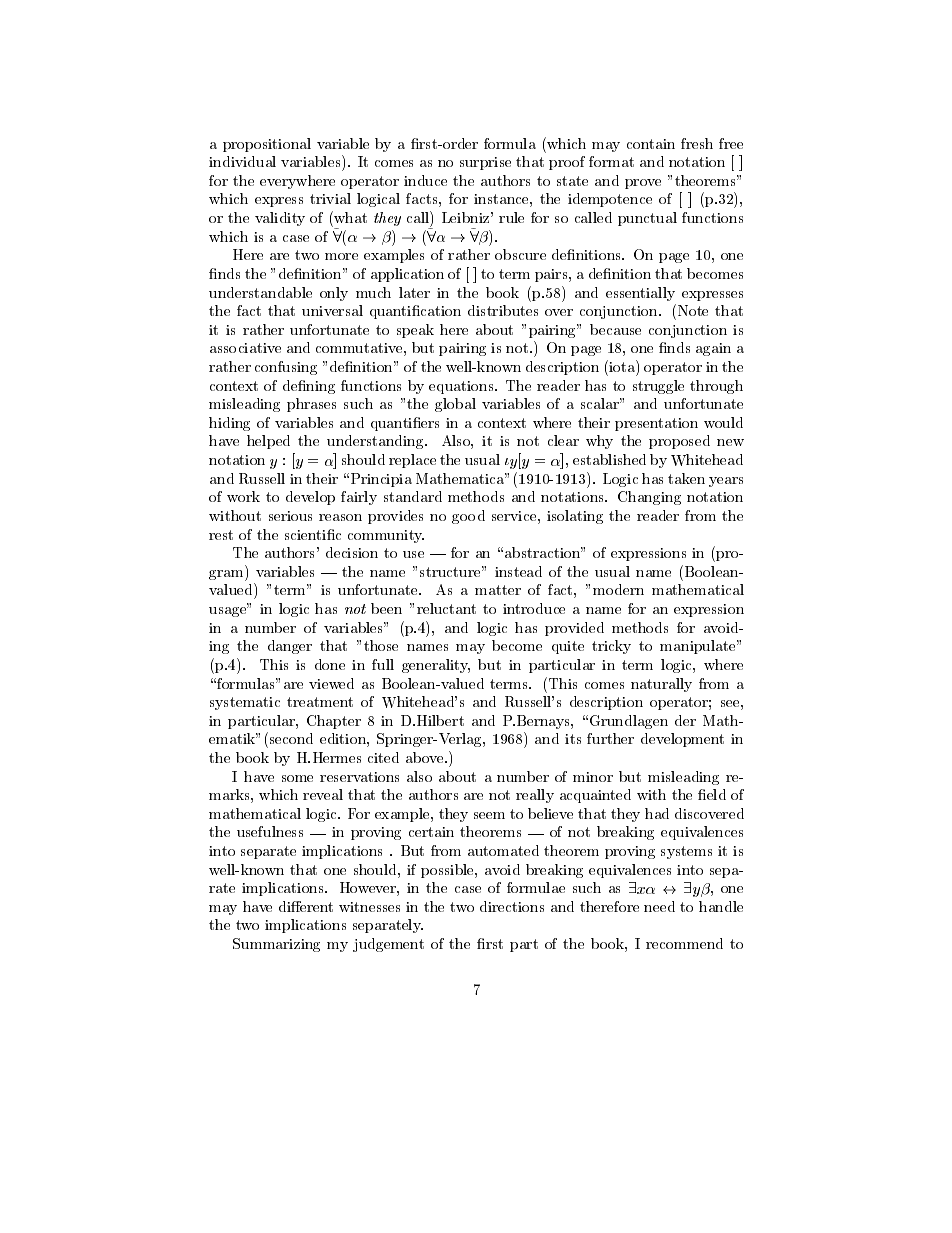  I want to click on systematic, so click(245, 703).
